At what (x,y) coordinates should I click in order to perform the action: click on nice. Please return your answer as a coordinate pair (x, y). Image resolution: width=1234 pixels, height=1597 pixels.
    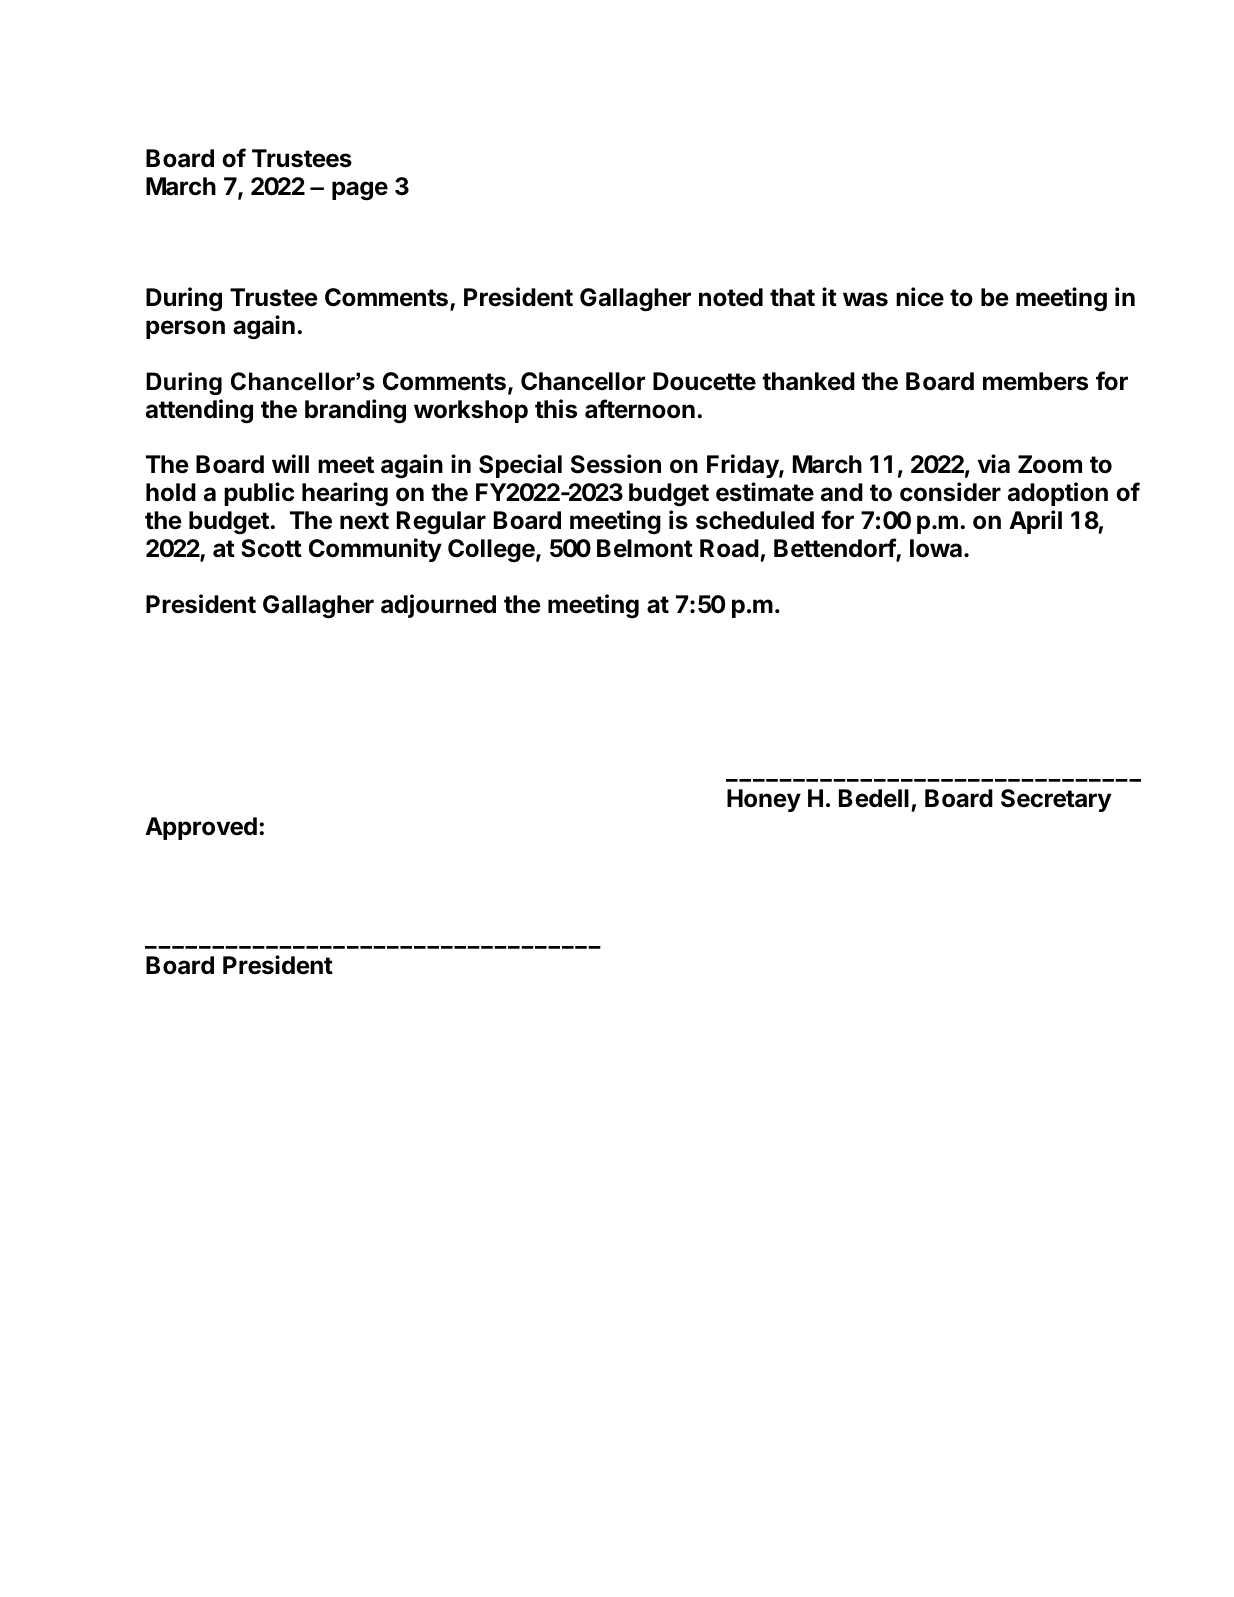
    Looking at the image, I should click on (920, 297).
